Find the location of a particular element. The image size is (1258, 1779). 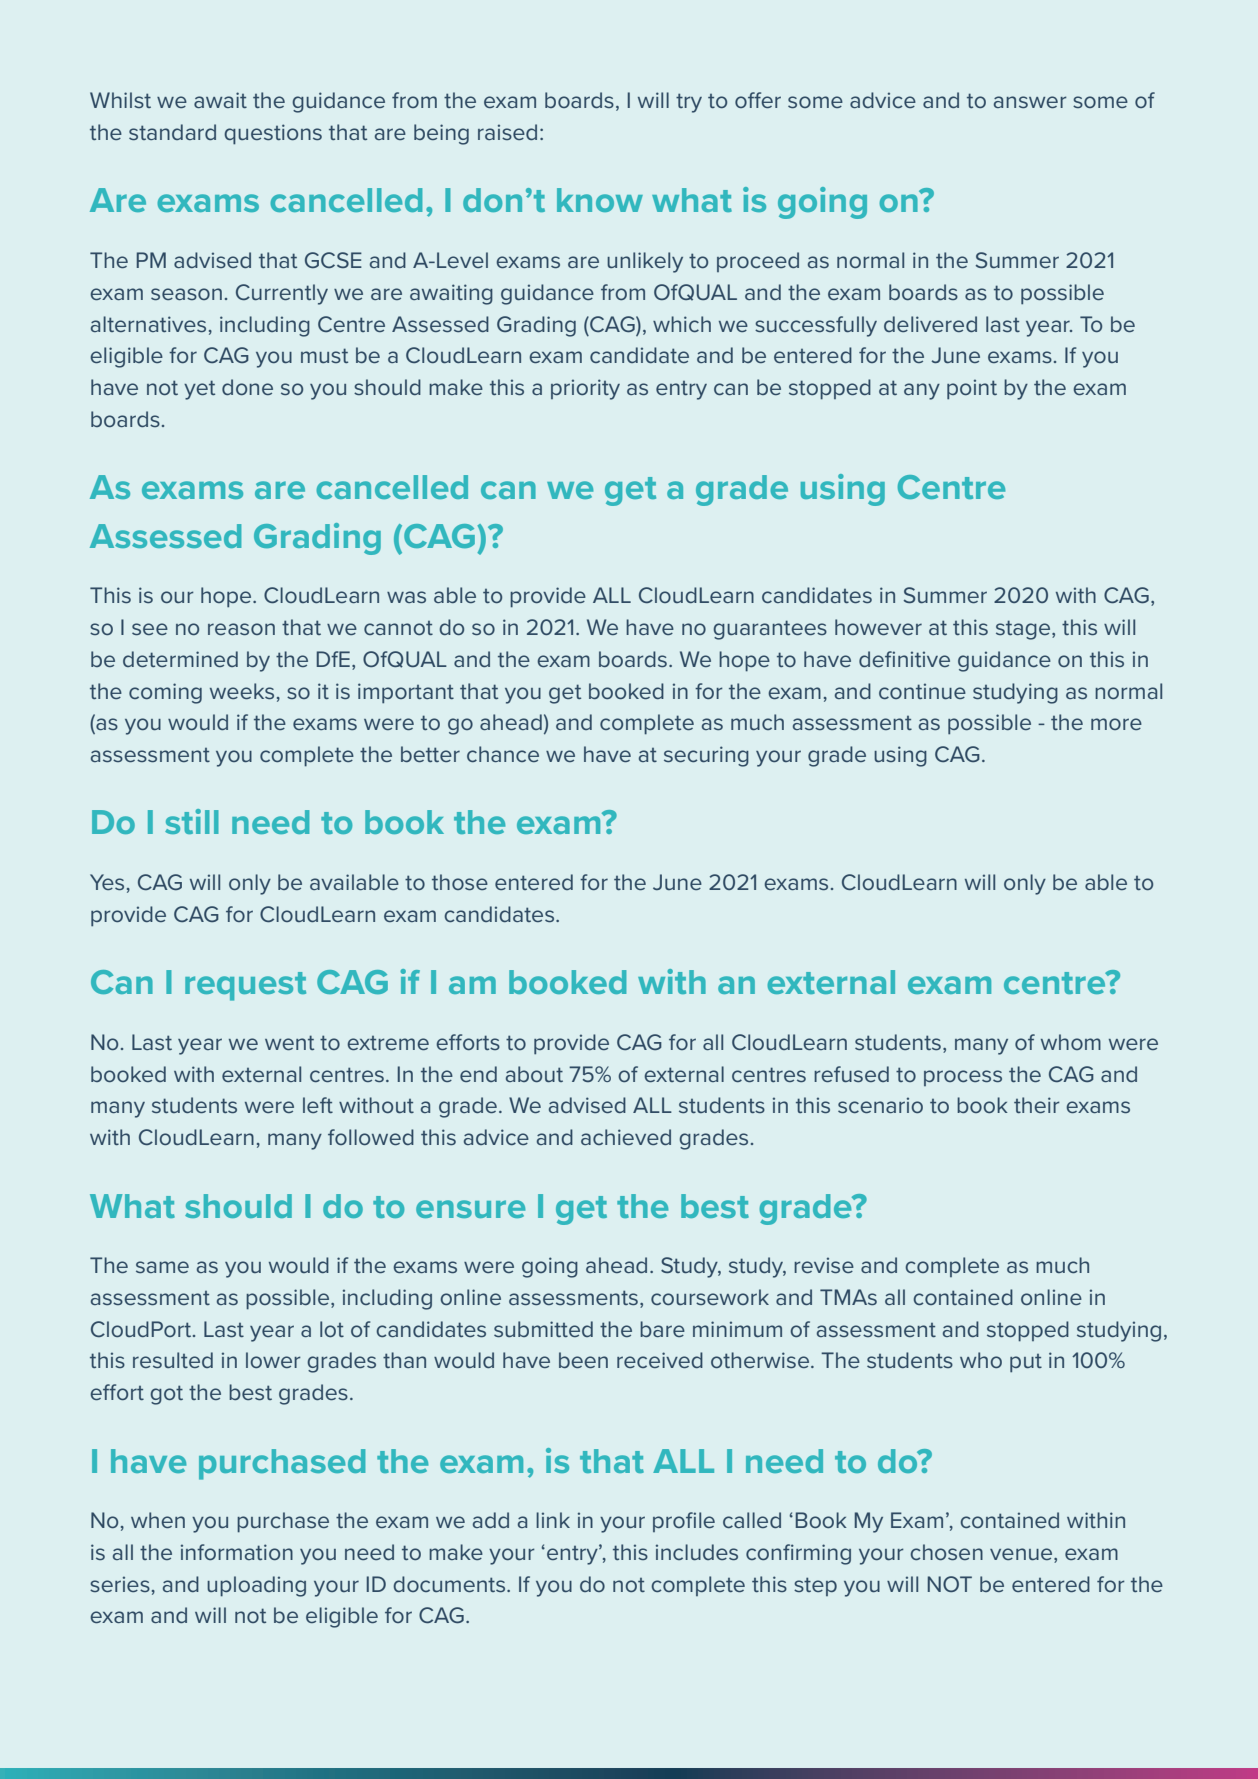

know is located at coordinates (600, 200).
